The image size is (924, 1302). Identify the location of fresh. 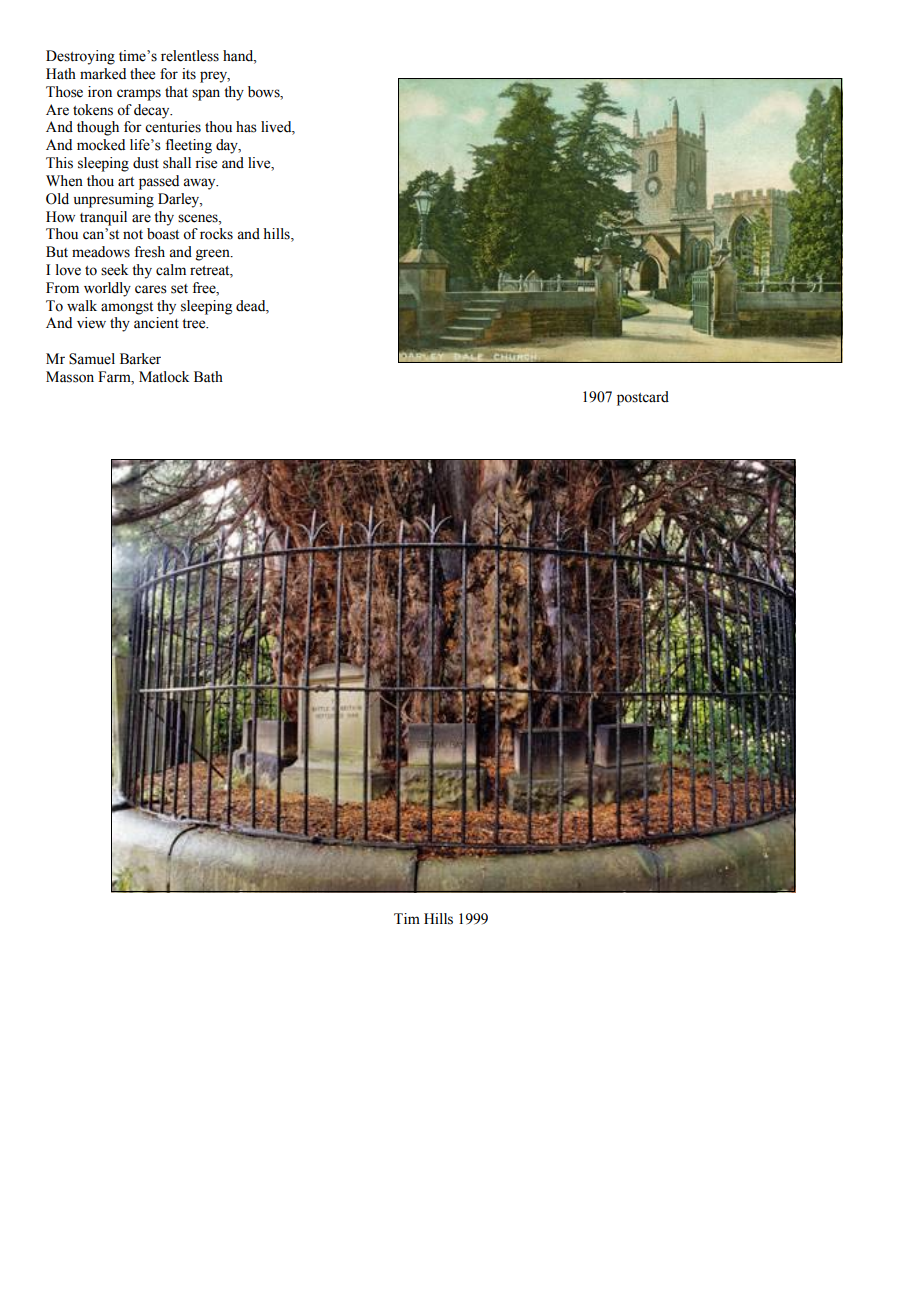
(149, 252).
